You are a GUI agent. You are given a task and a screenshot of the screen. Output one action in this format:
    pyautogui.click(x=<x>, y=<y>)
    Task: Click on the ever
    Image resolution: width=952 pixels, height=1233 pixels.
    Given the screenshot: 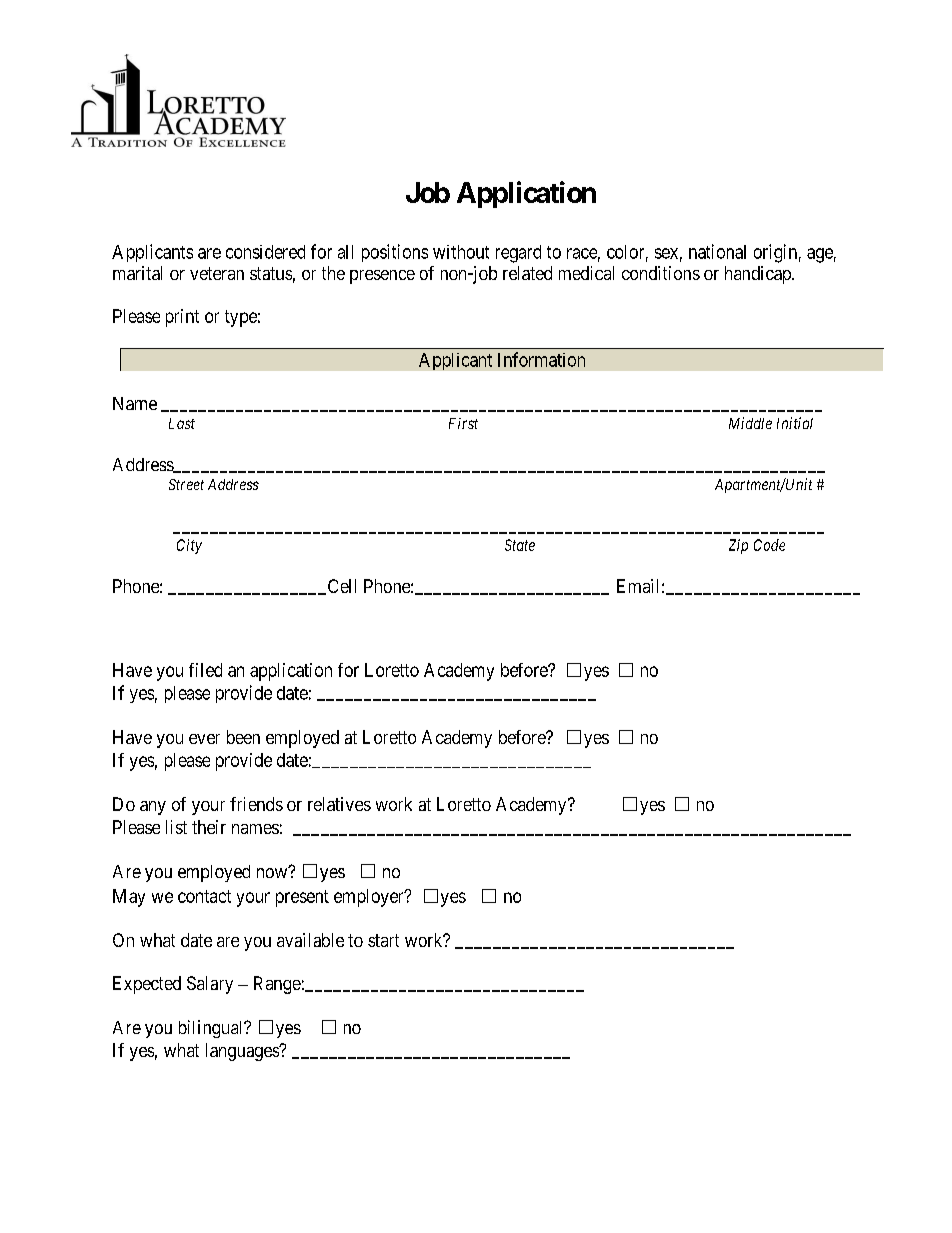 What is the action you would take?
    pyautogui.click(x=204, y=739)
